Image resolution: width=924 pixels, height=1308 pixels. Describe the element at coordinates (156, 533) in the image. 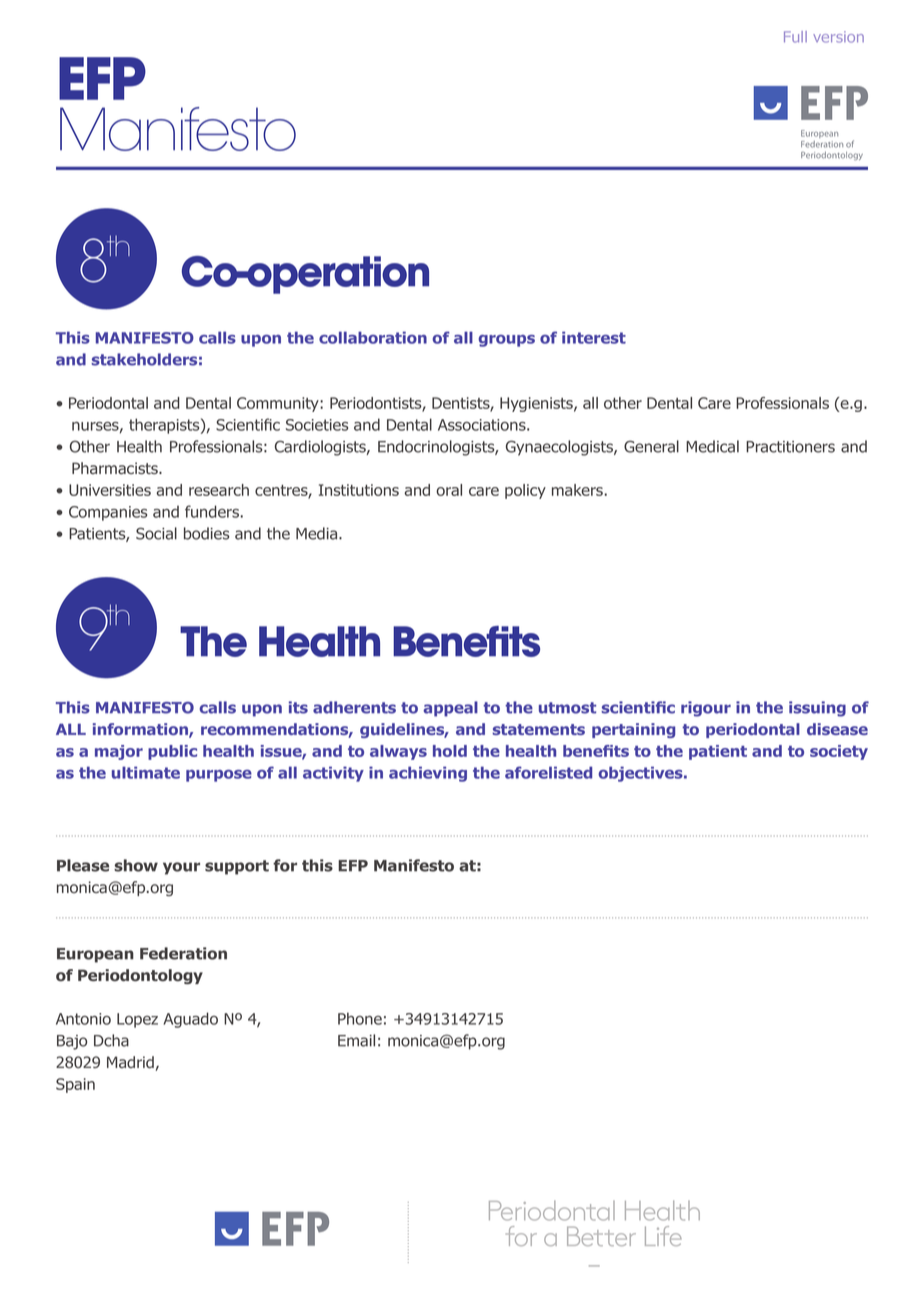

I see `Social` at that location.
